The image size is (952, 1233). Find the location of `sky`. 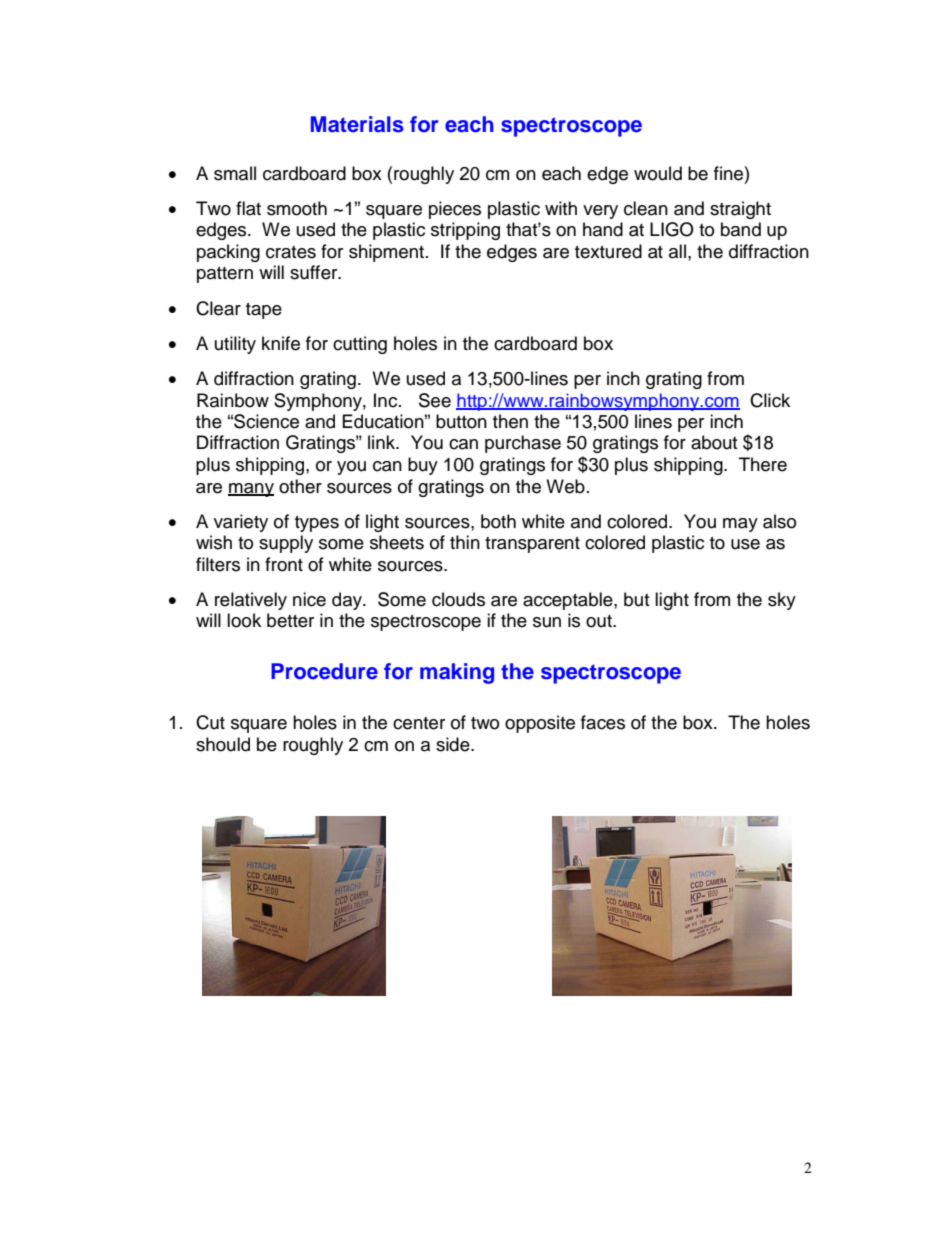

sky is located at coordinates (782, 601).
